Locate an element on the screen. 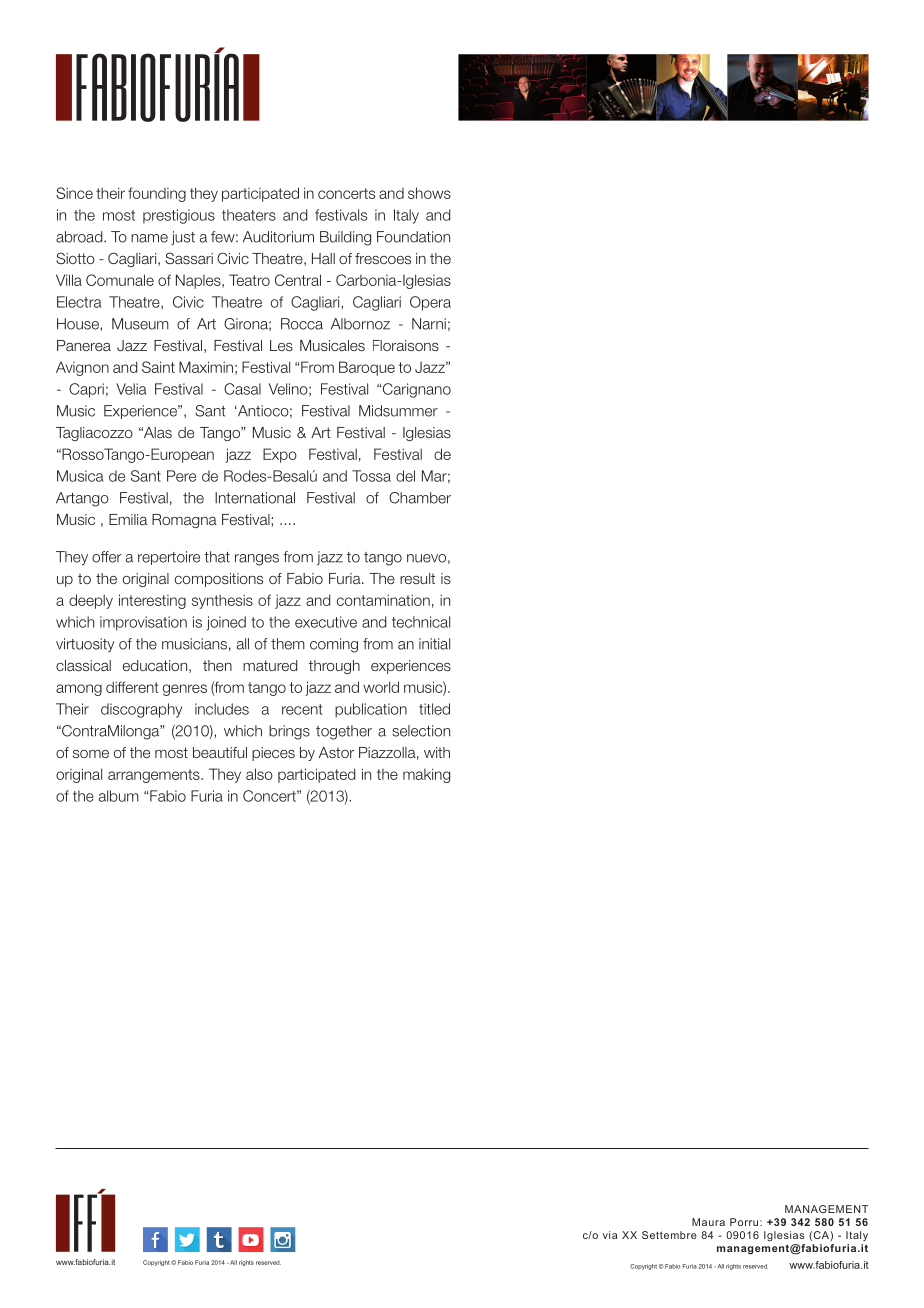 The height and width of the screenshot is (1308, 924). result is located at coordinates (417, 578).
